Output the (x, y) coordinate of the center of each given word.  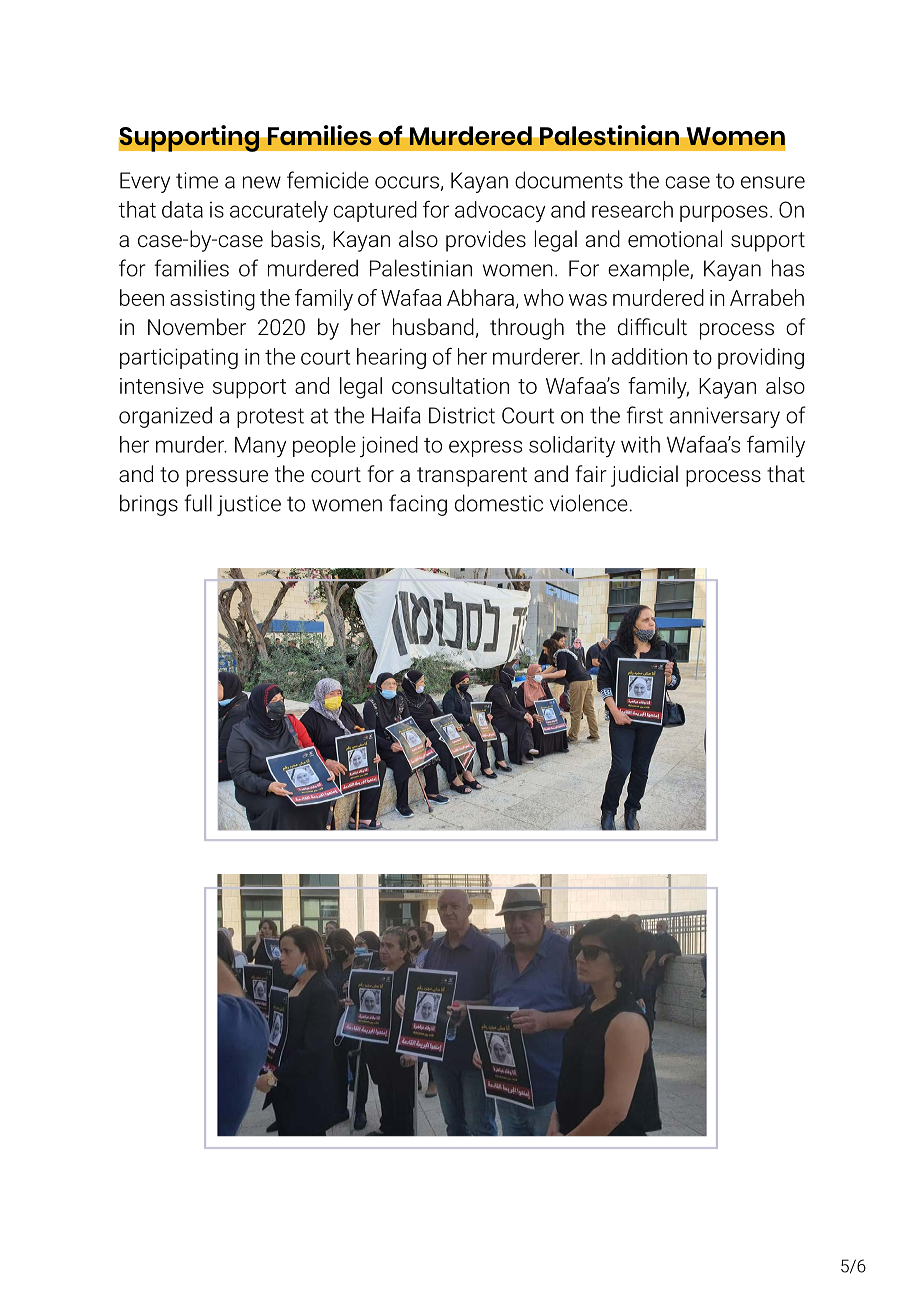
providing (761, 358)
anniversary (725, 417)
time (197, 180)
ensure (773, 182)
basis (295, 239)
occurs (407, 182)
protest (270, 418)
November (197, 326)
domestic (499, 503)
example (649, 270)
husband (433, 327)
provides (486, 241)
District (462, 415)
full (198, 503)
